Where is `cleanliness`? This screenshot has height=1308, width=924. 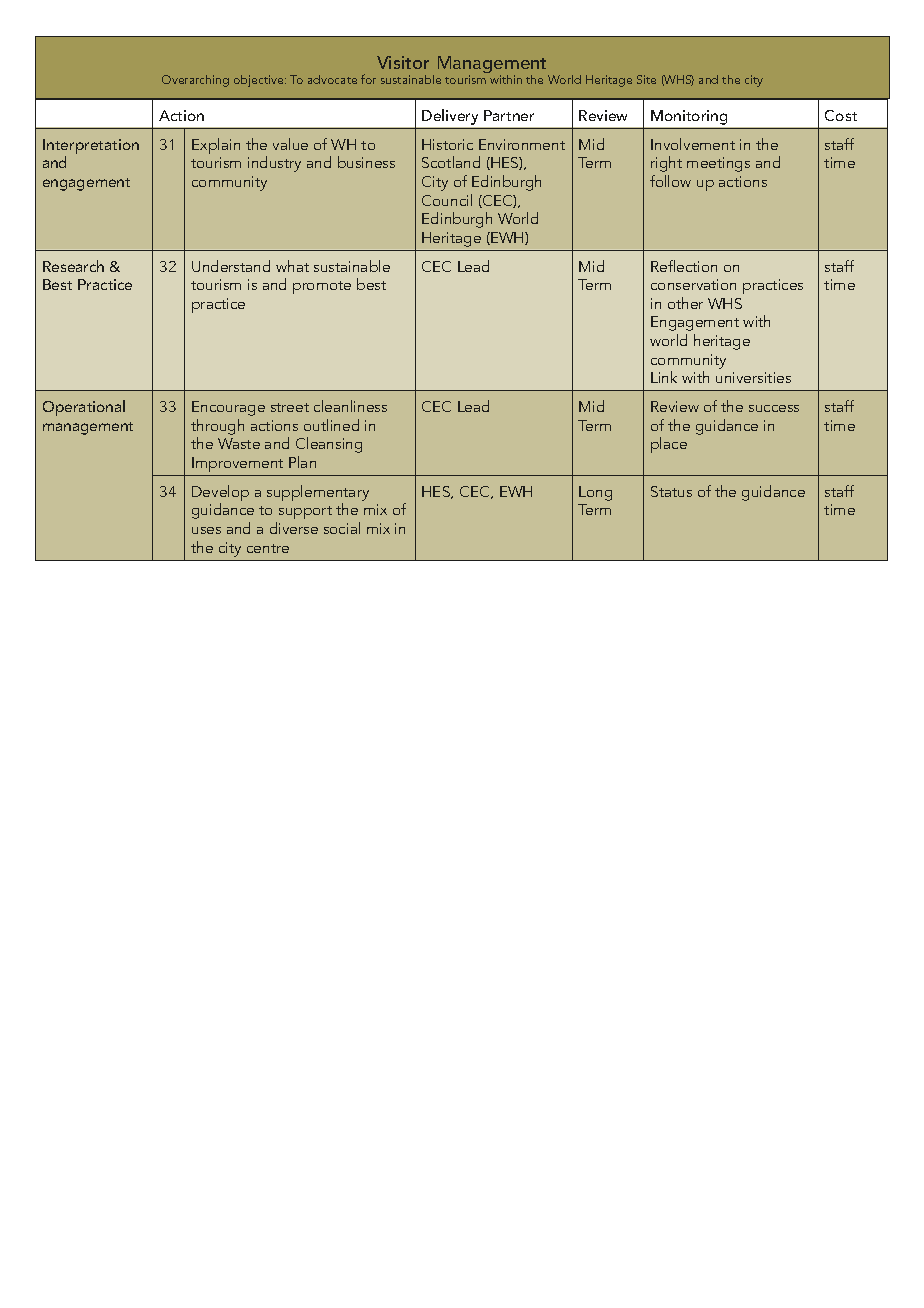 cleanliness is located at coordinates (350, 406).
